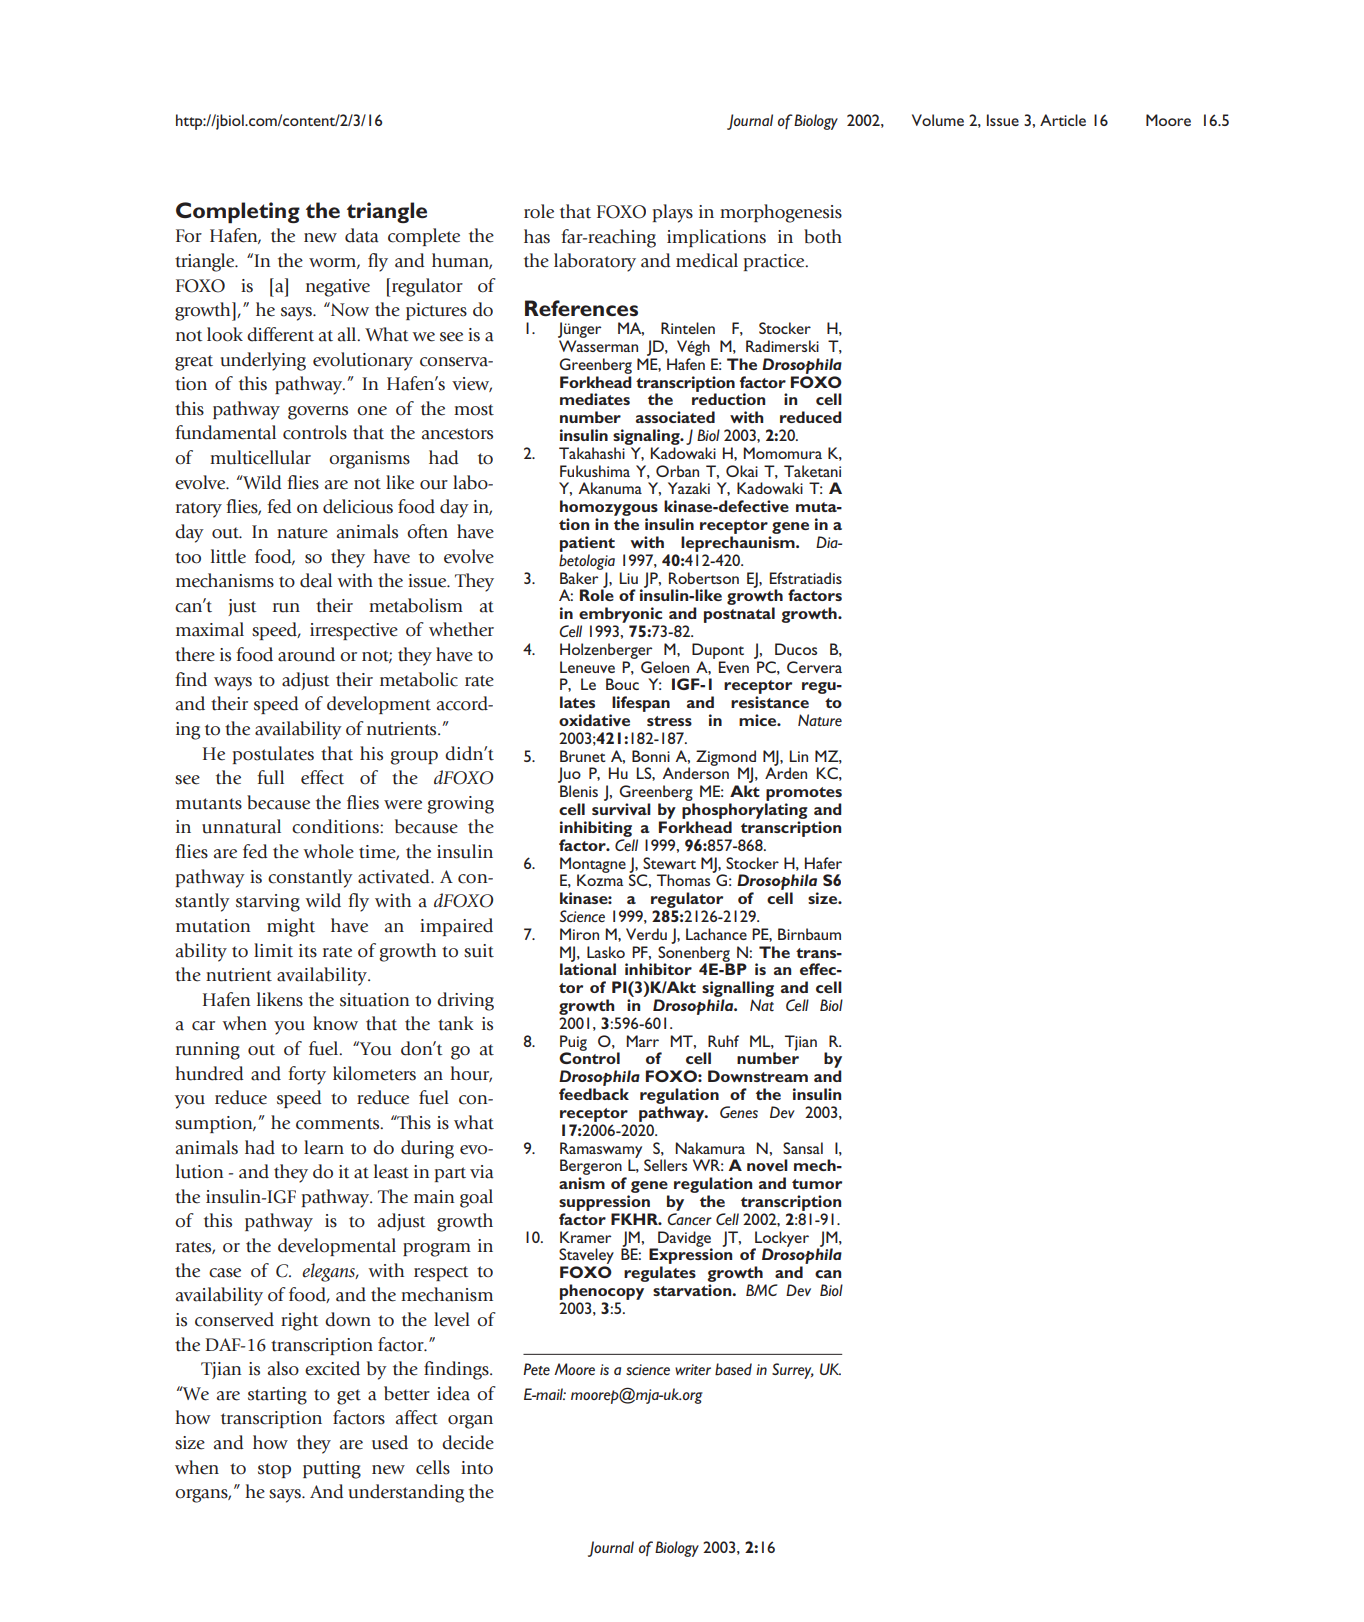 This screenshot has height=1622, width=1364. What do you see at coordinates (621, 809) in the screenshot?
I see `survival` at bounding box center [621, 809].
